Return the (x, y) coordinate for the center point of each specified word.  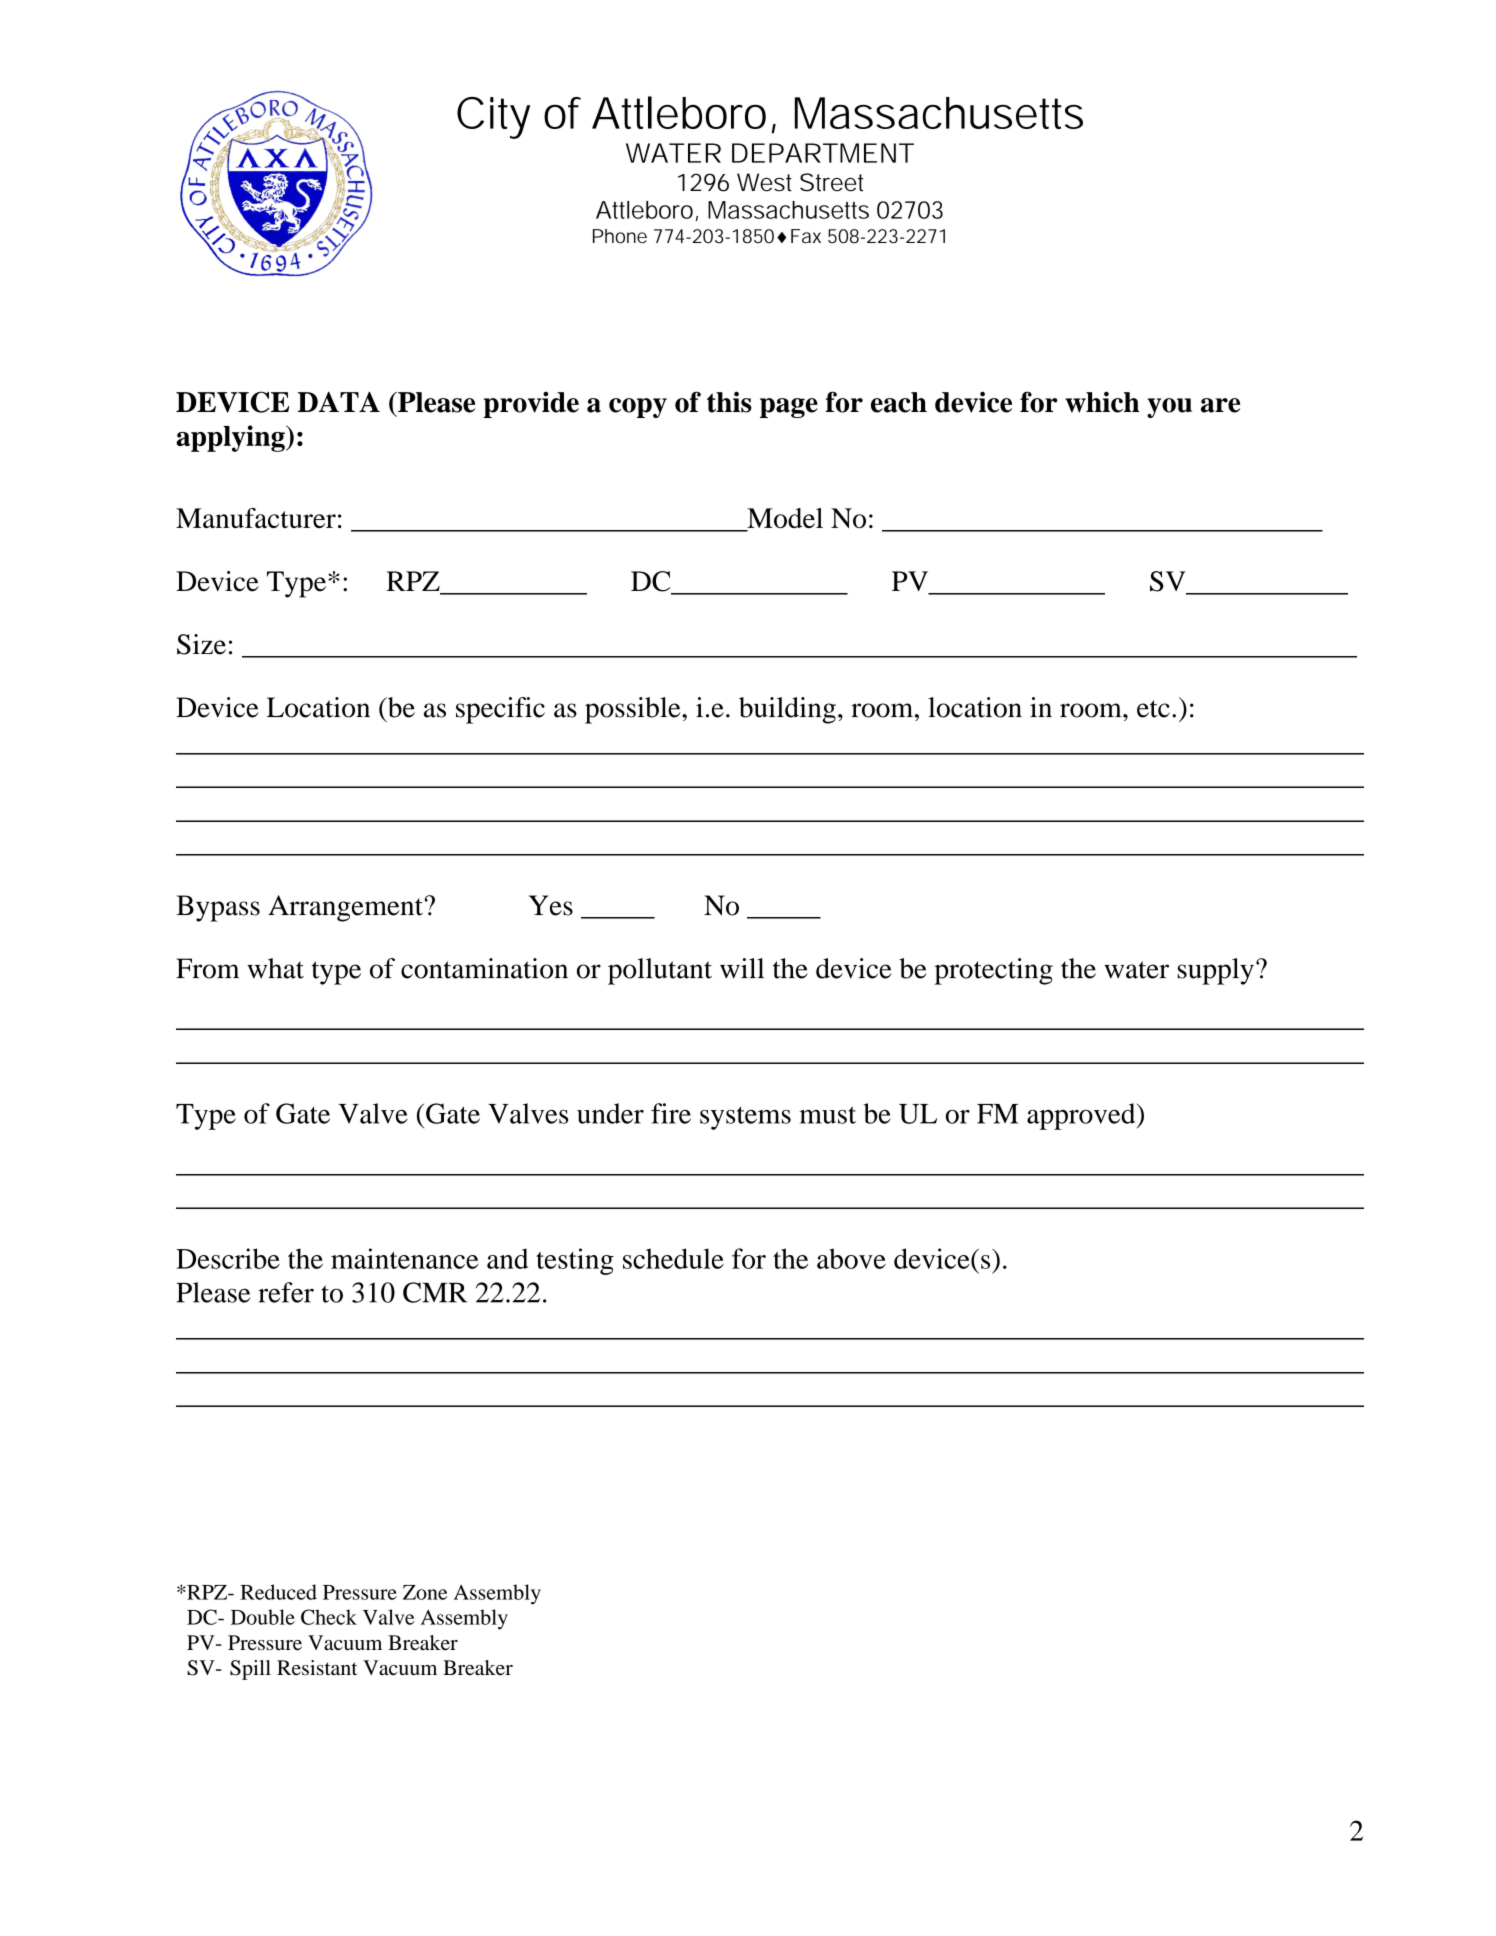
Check (329, 1617)
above (851, 1258)
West (764, 182)
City (493, 118)
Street (831, 182)
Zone (425, 1592)
